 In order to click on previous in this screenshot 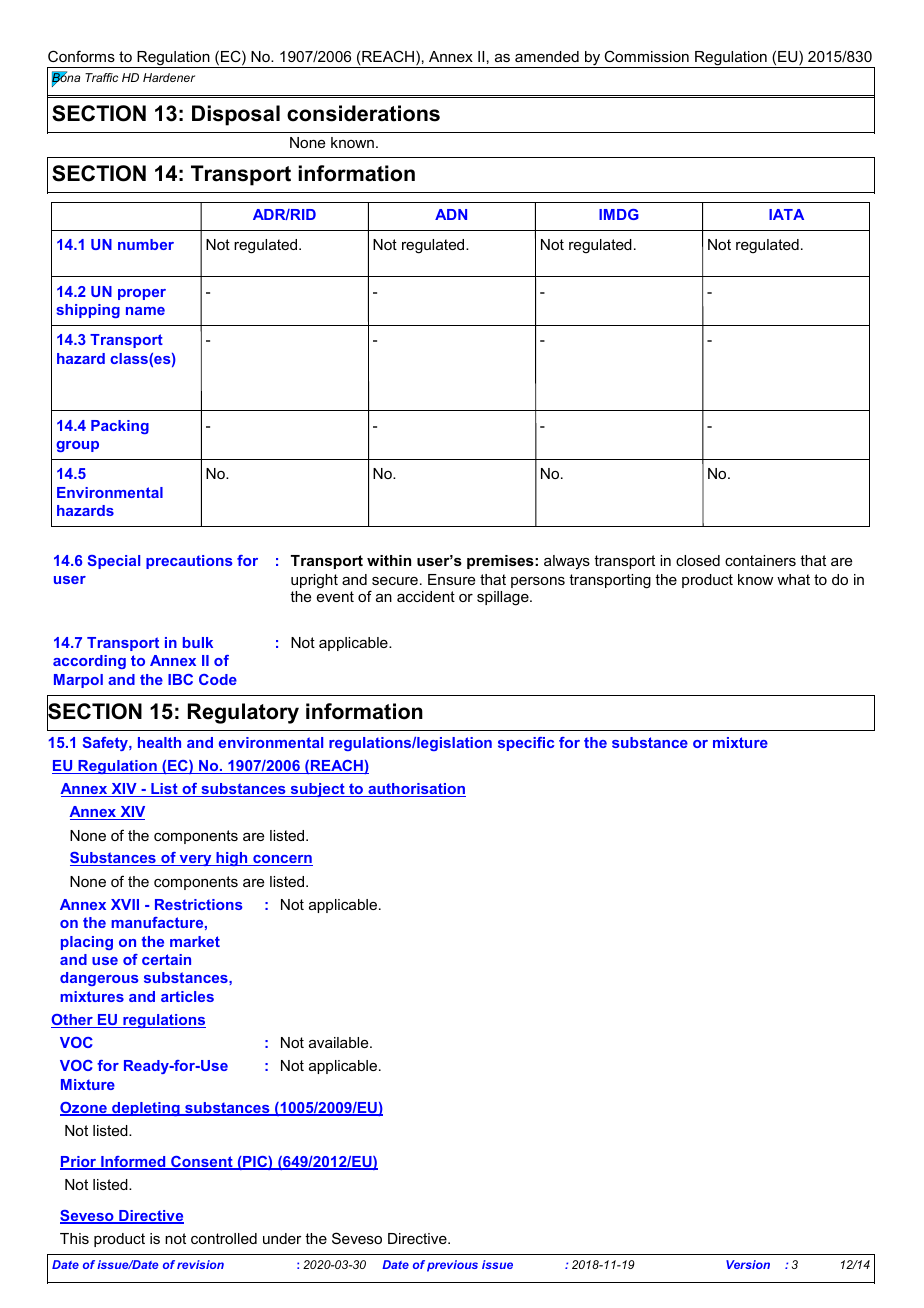, I will do `click(452, 1266)`.
